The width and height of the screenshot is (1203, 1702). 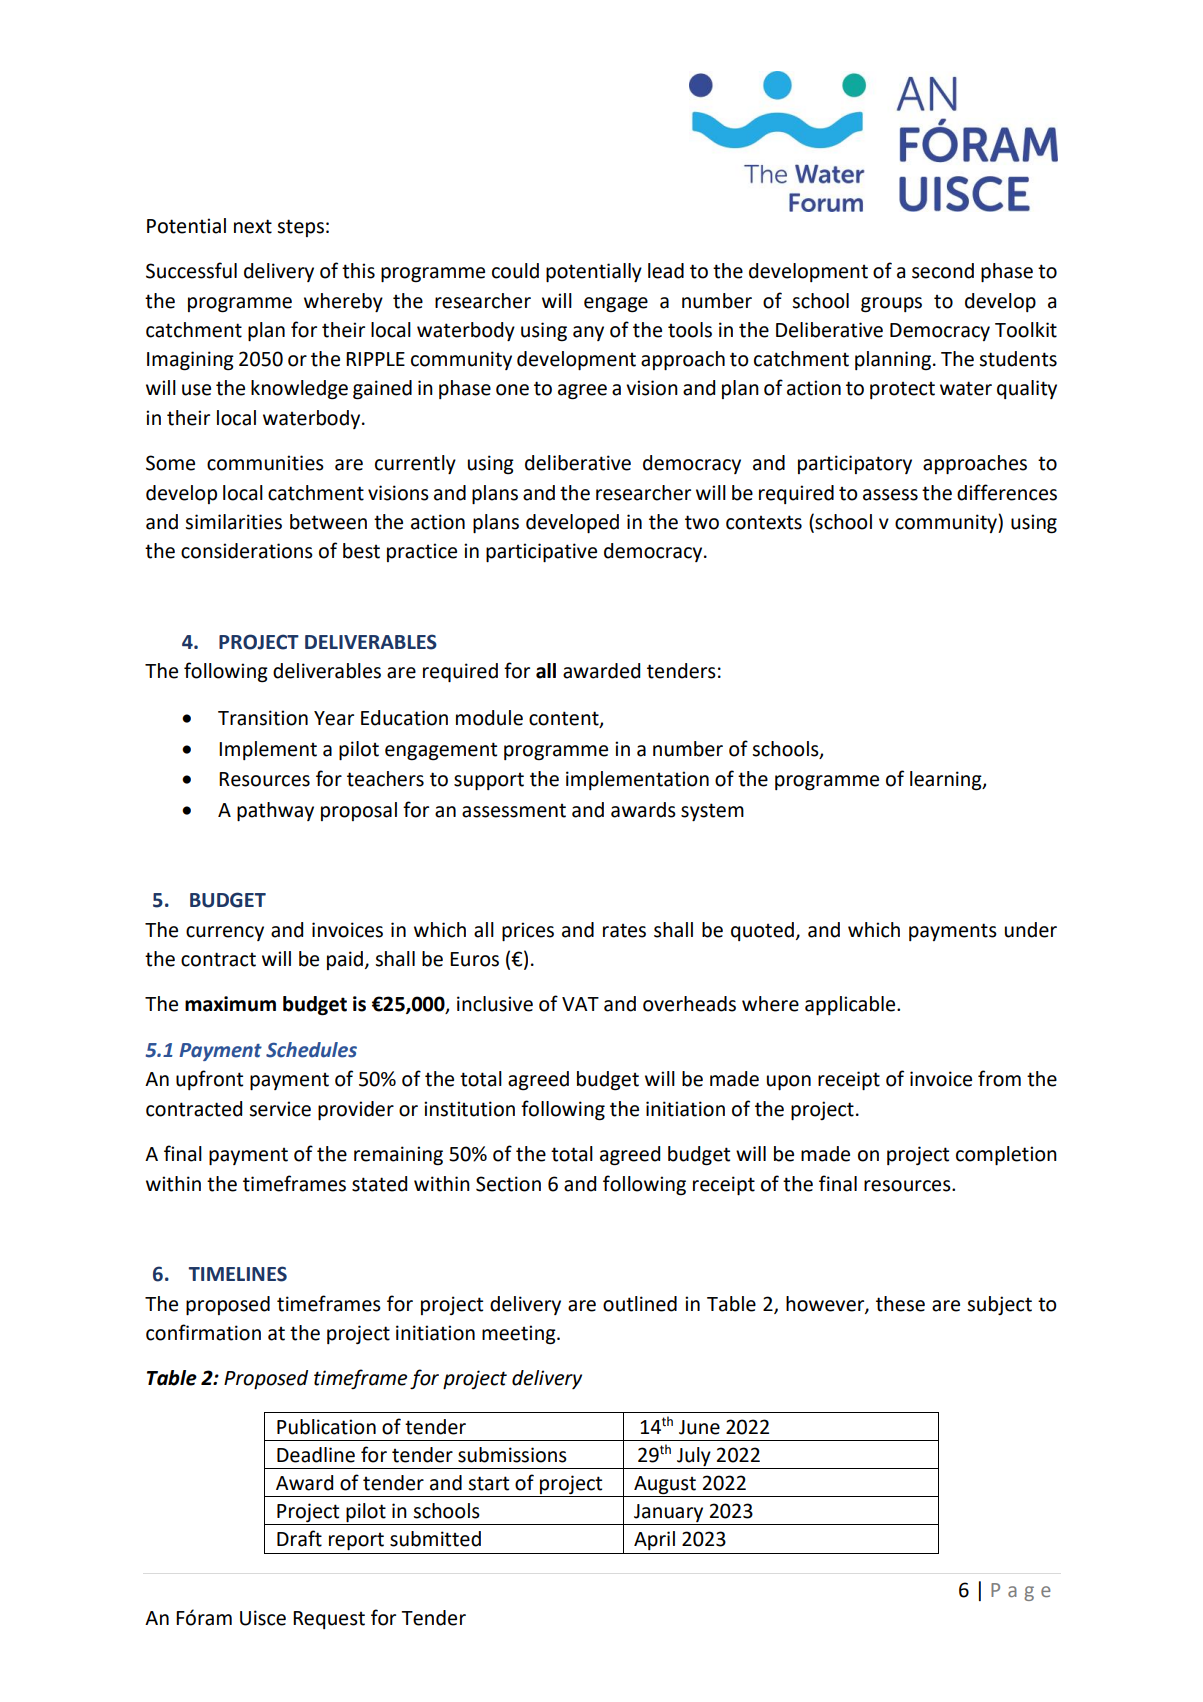 I want to click on second, so click(x=943, y=271).
